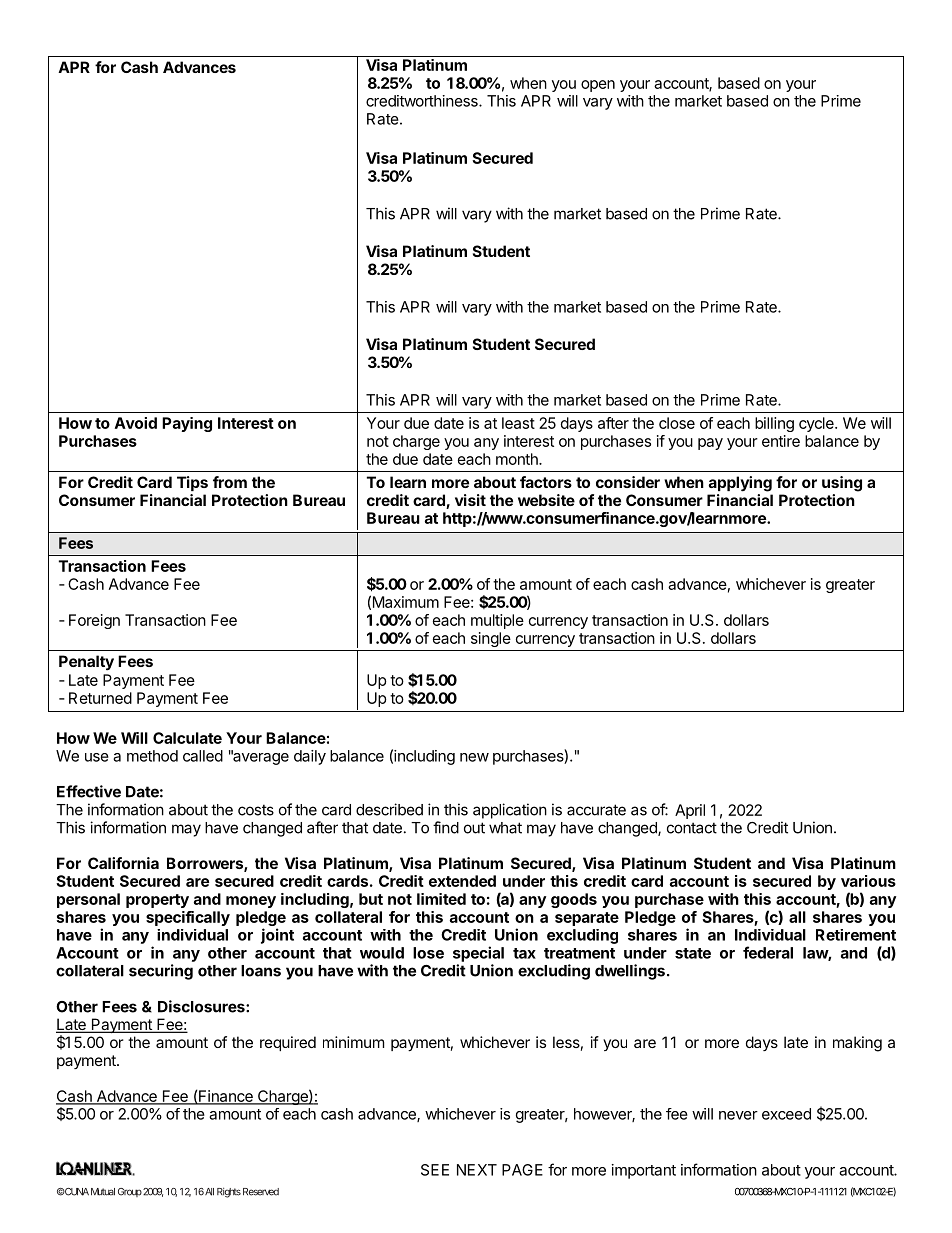  Describe the element at coordinates (229, 1193) in the screenshot. I see `Rights` at that location.
